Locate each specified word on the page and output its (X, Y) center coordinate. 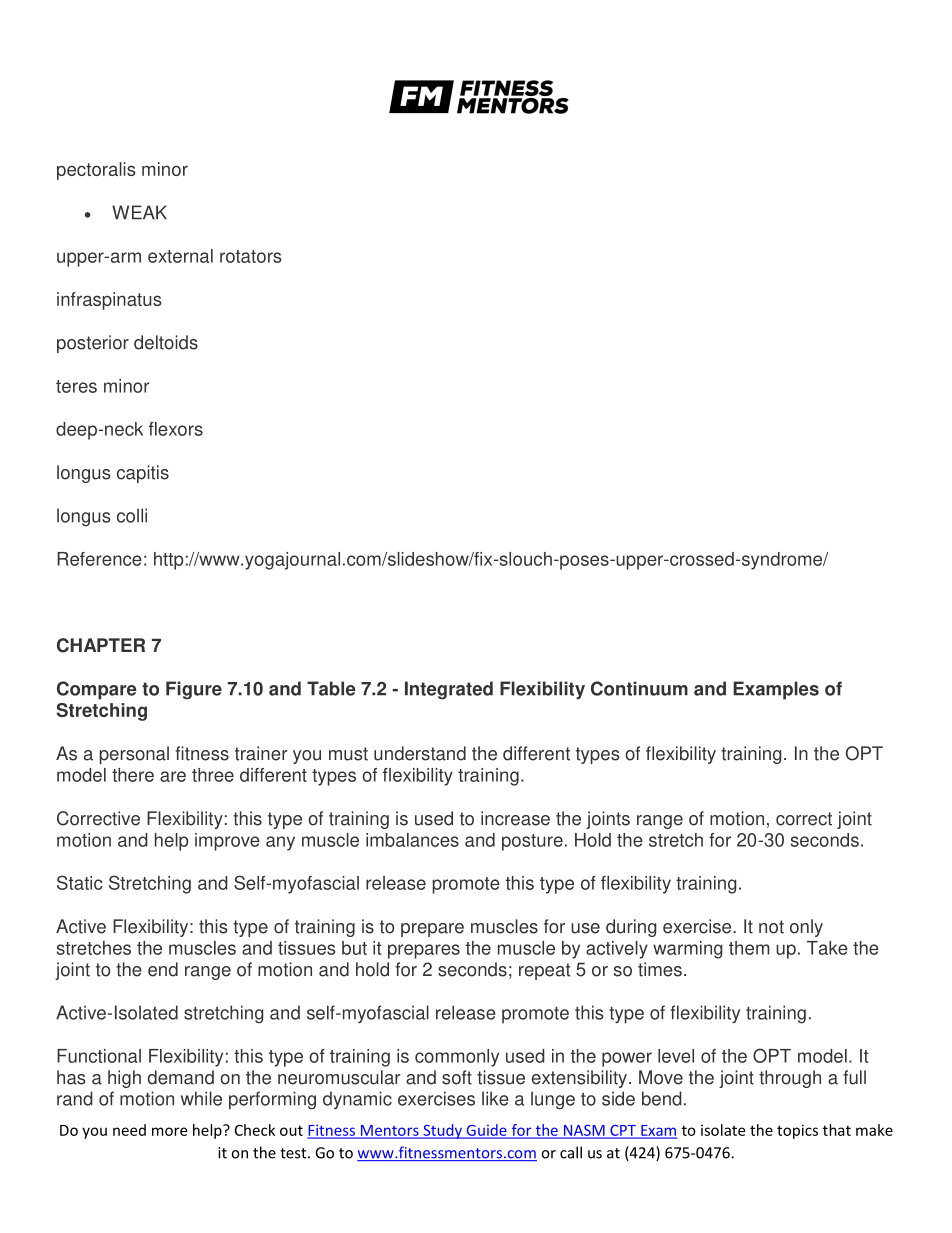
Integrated (449, 690)
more (169, 1131)
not (771, 927)
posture (532, 842)
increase (515, 818)
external (180, 256)
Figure (194, 690)
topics (797, 1131)
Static (80, 882)
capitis (143, 474)
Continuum (639, 688)
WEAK (139, 212)
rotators (251, 256)
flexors (176, 429)
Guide (486, 1131)
